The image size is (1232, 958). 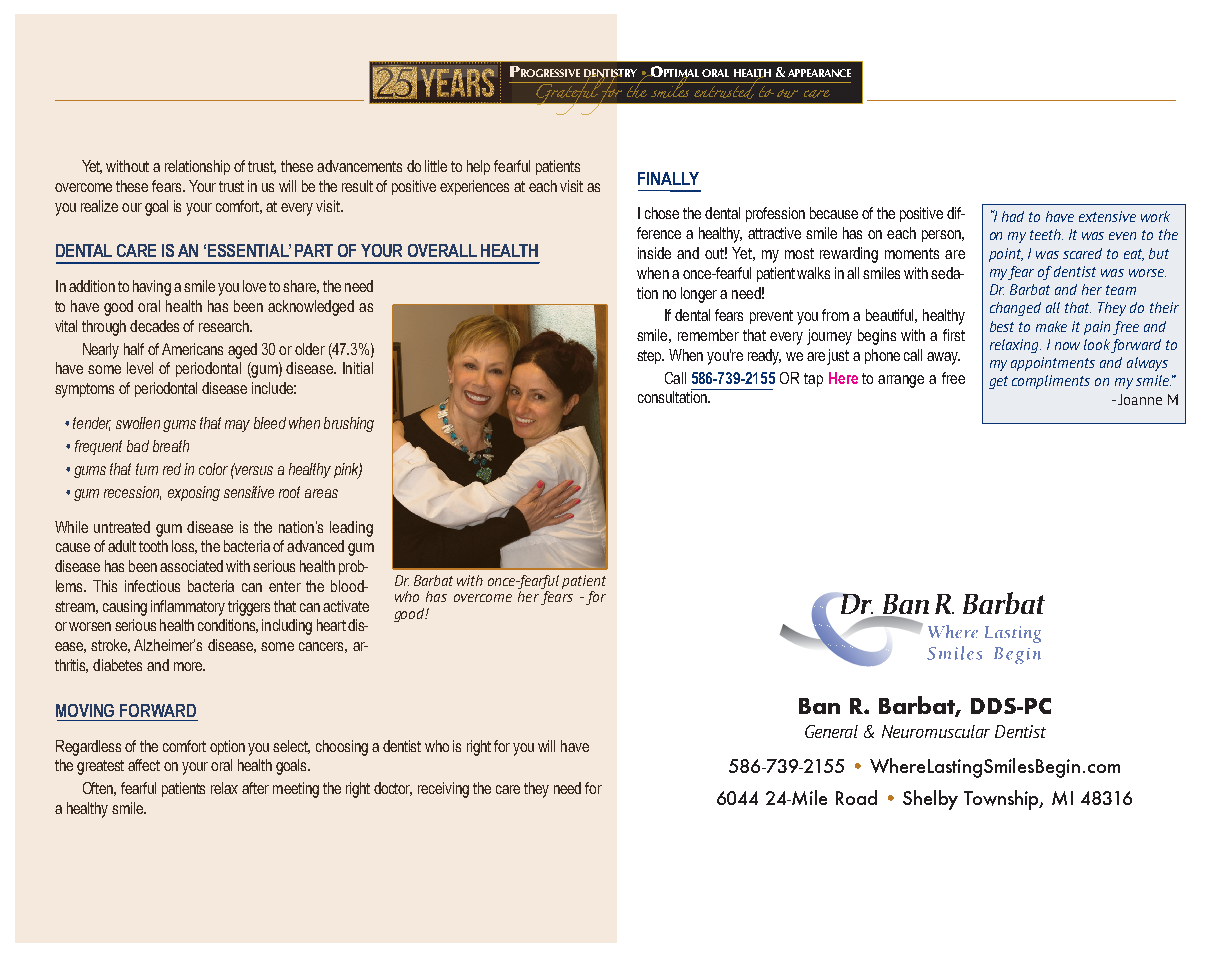 What do you see at coordinates (654, 253) in the screenshot?
I see `inside` at bounding box center [654, 253].
